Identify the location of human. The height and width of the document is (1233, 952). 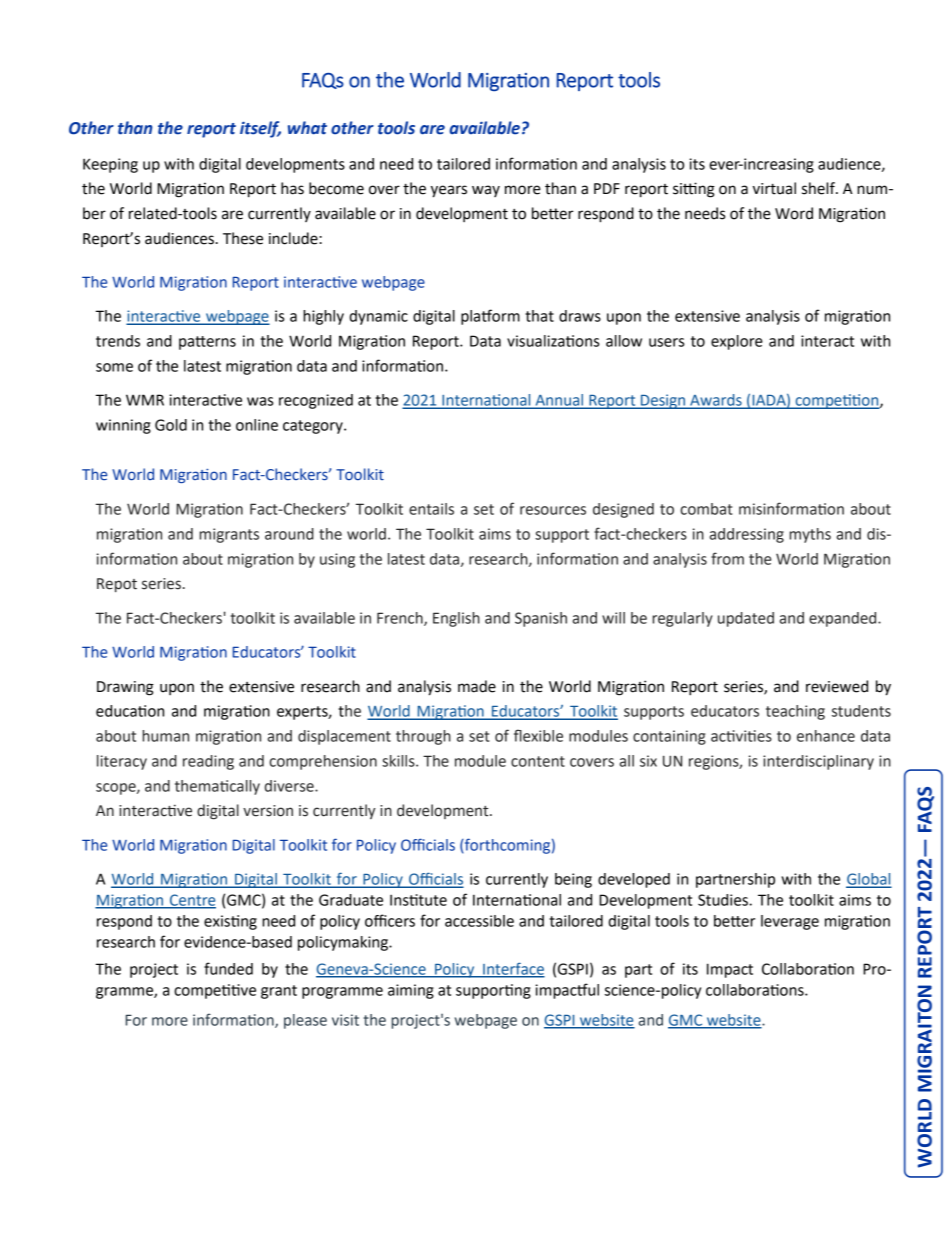
(165, 736).
